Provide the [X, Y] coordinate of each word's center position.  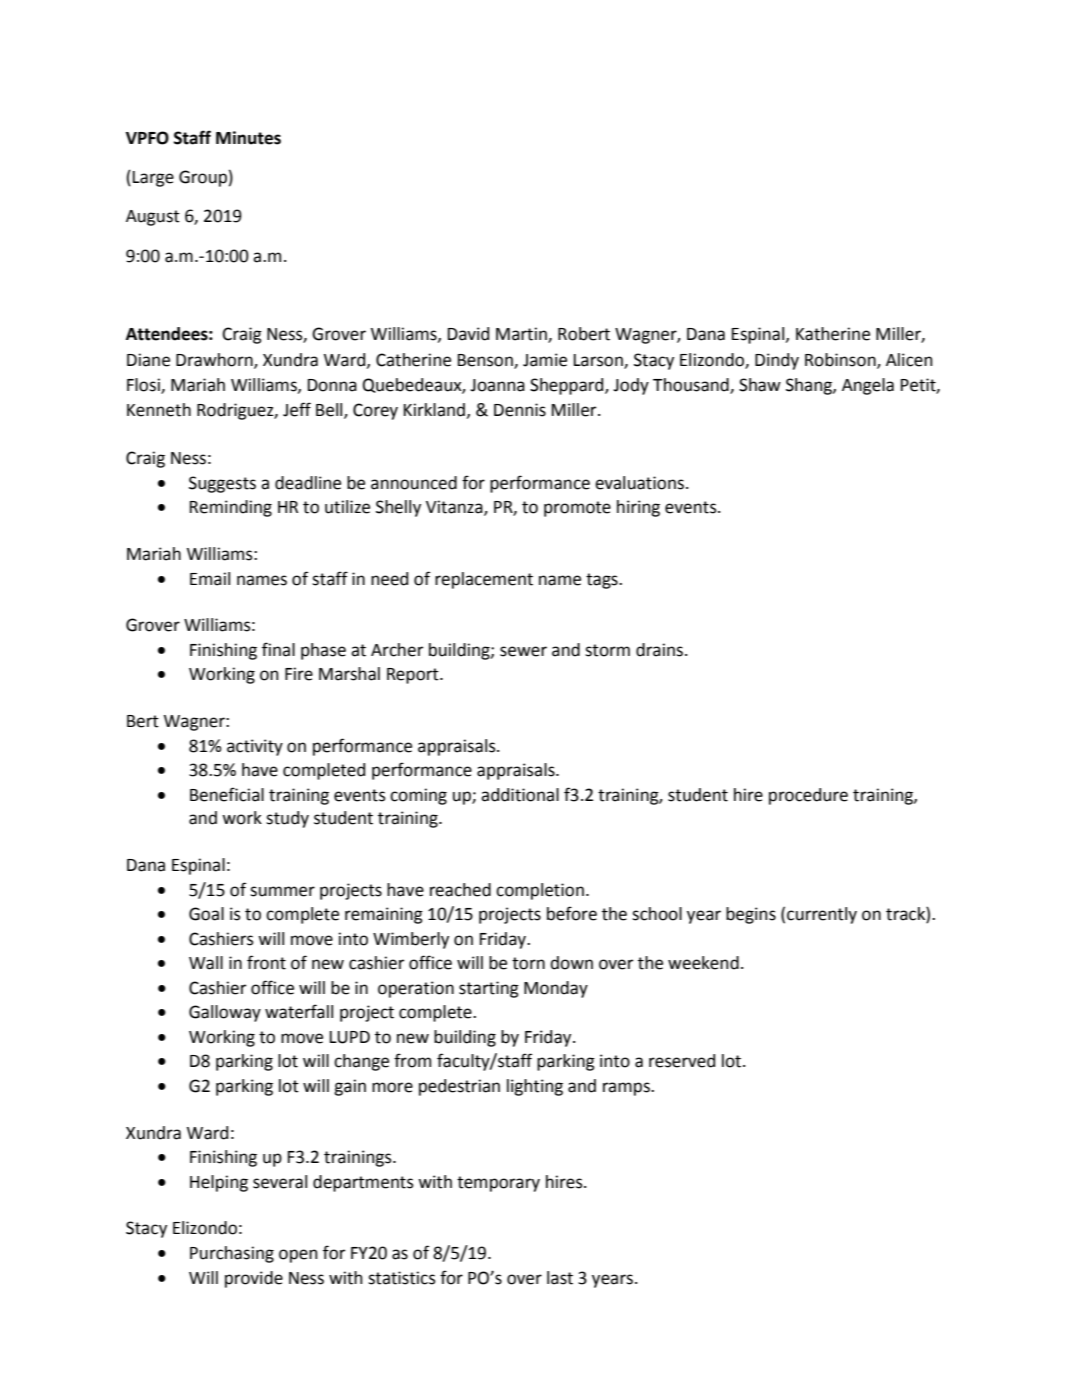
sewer [523, 651]
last [560, 1278]
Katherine [833, 334]
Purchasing [232, 1254]
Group [203, 178]
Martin [522, 335]
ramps [627, 1089]
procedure [808, 796]
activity [255, 747]
